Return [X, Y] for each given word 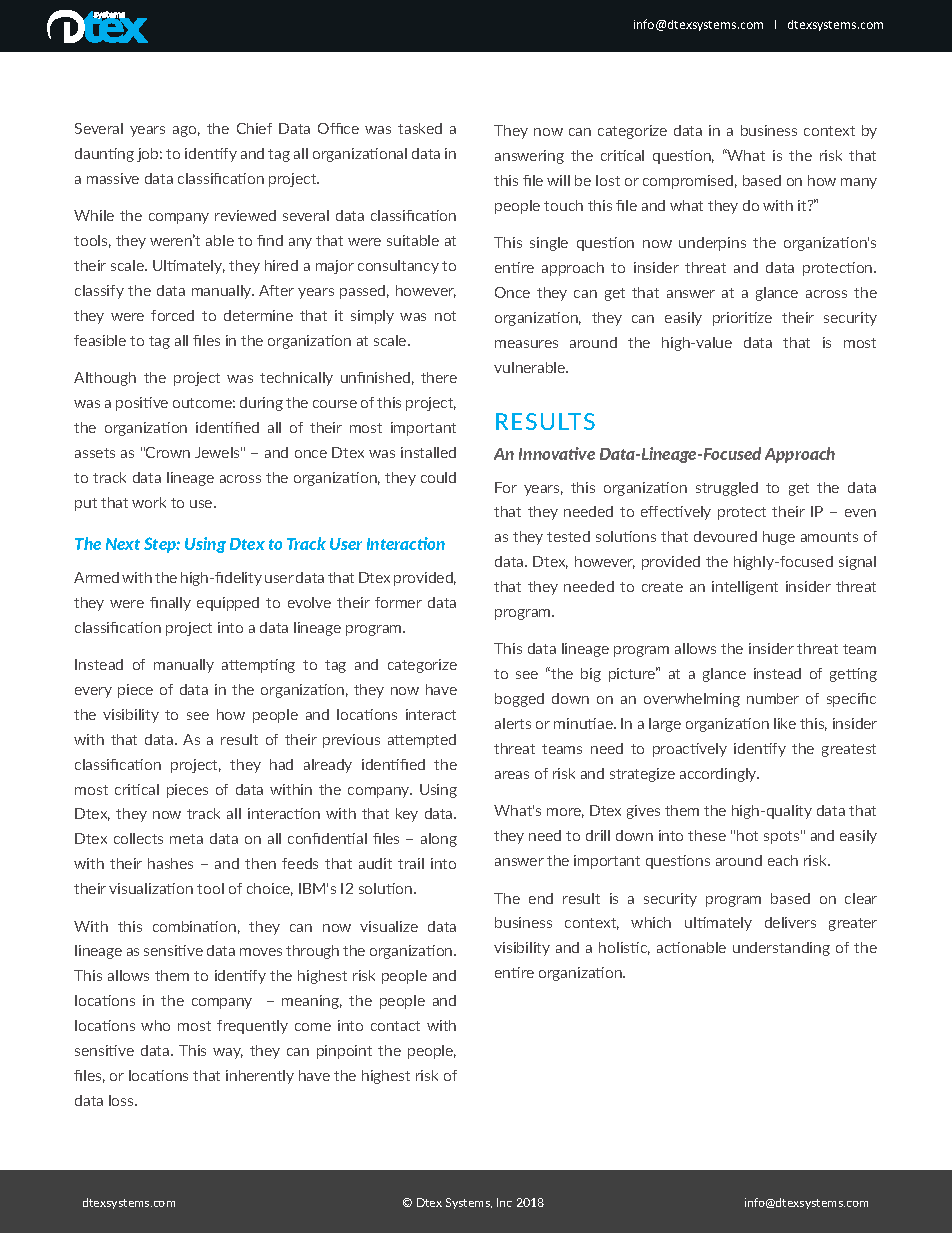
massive [113, 178]
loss [122, 1100]
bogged [519, 700]
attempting [258, 666]
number [773, 698]
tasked [420, 128]
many [859, 183]
